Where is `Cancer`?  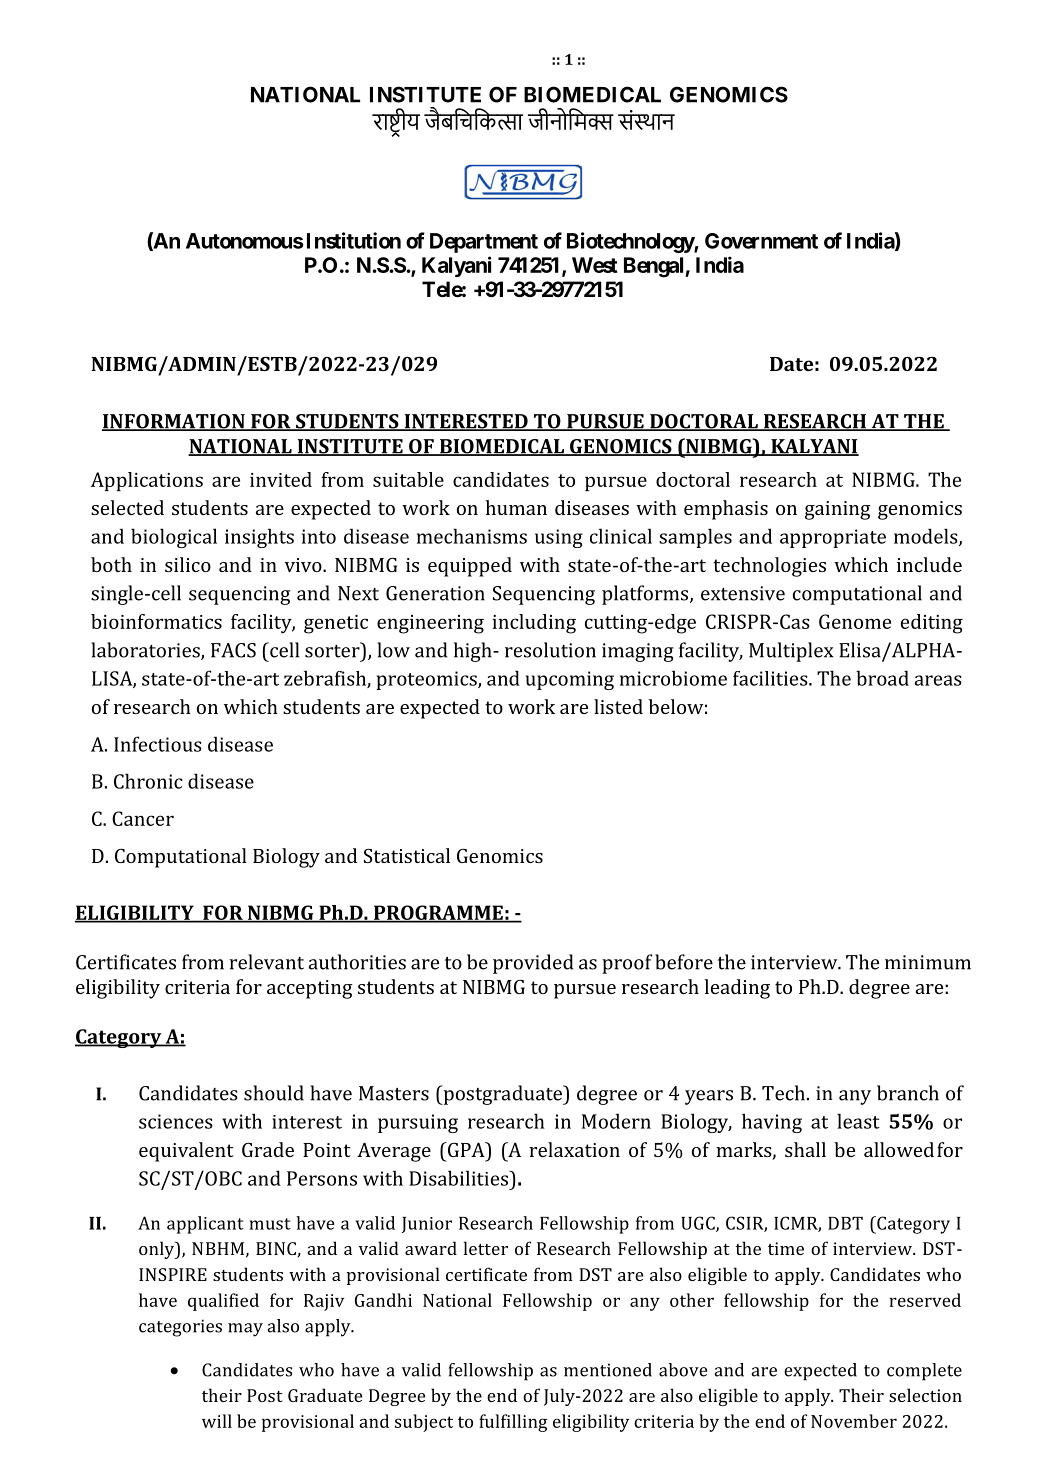
Cancer is located at coordinates (143, 818).
